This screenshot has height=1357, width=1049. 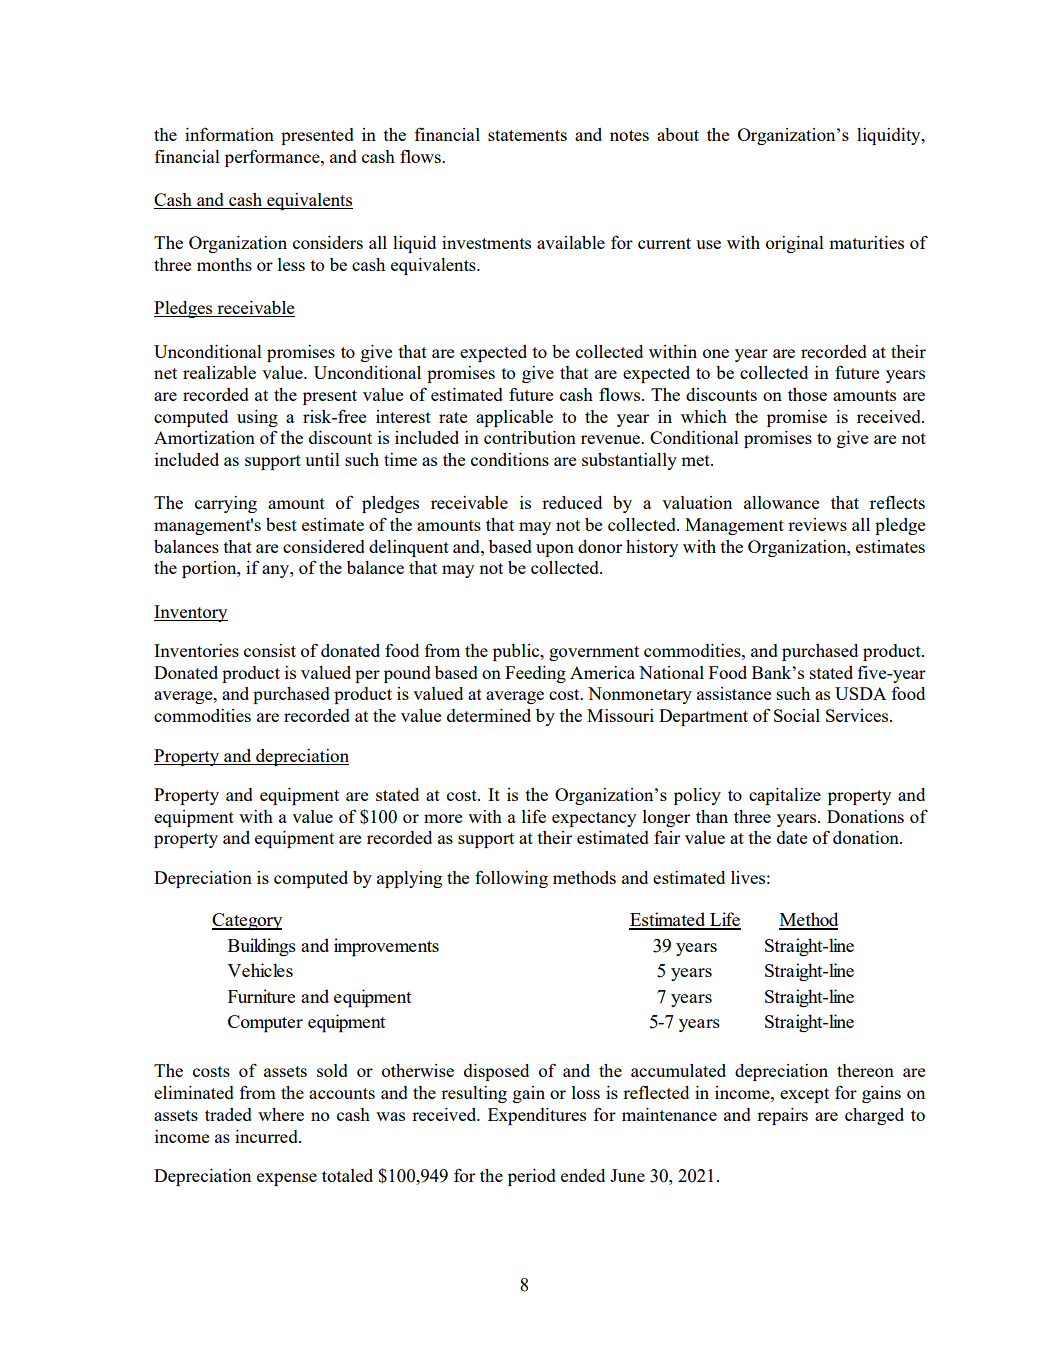 I want to click on original, so click(x=795, y=244).
